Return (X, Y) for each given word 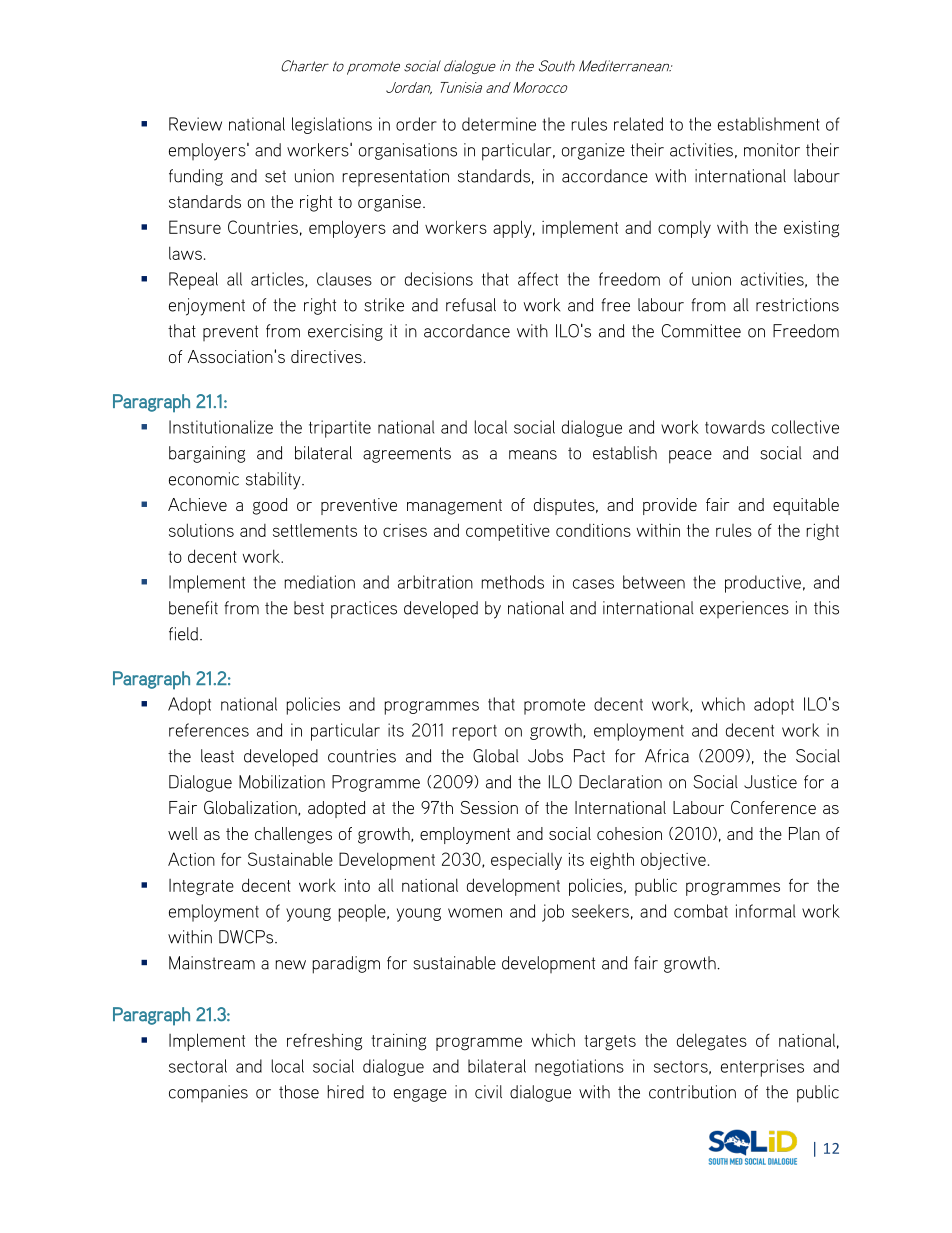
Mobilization (282, 782)
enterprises (762, 1068)
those (299, 1092)
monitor (772, 150)
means (533, 455)
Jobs (545, 756)
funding (196, 177)
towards (735, 427)
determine (499, 124)
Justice (770, 782)
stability (274, 481)
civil (488, 1092)
